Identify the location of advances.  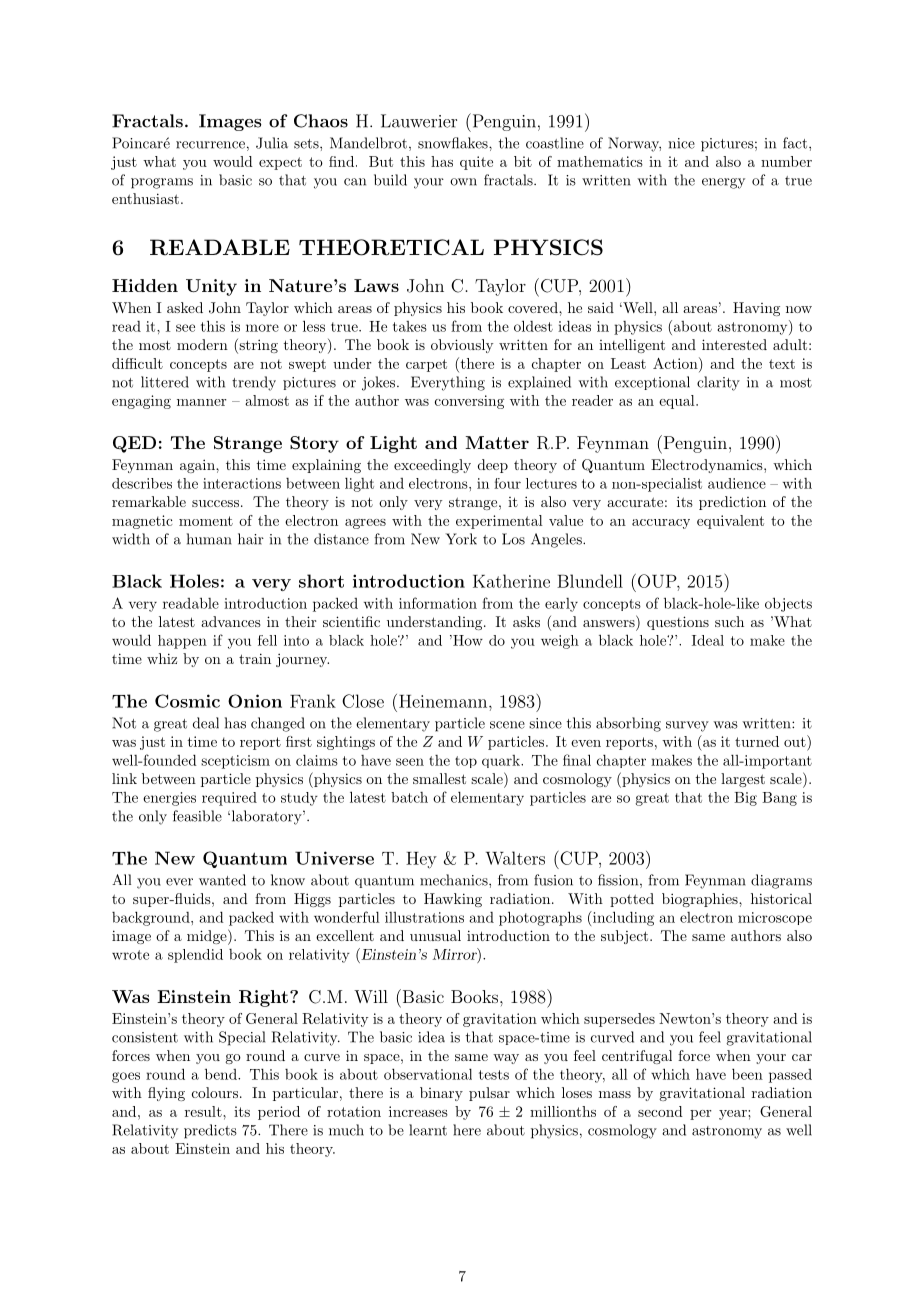
(231, 621).
